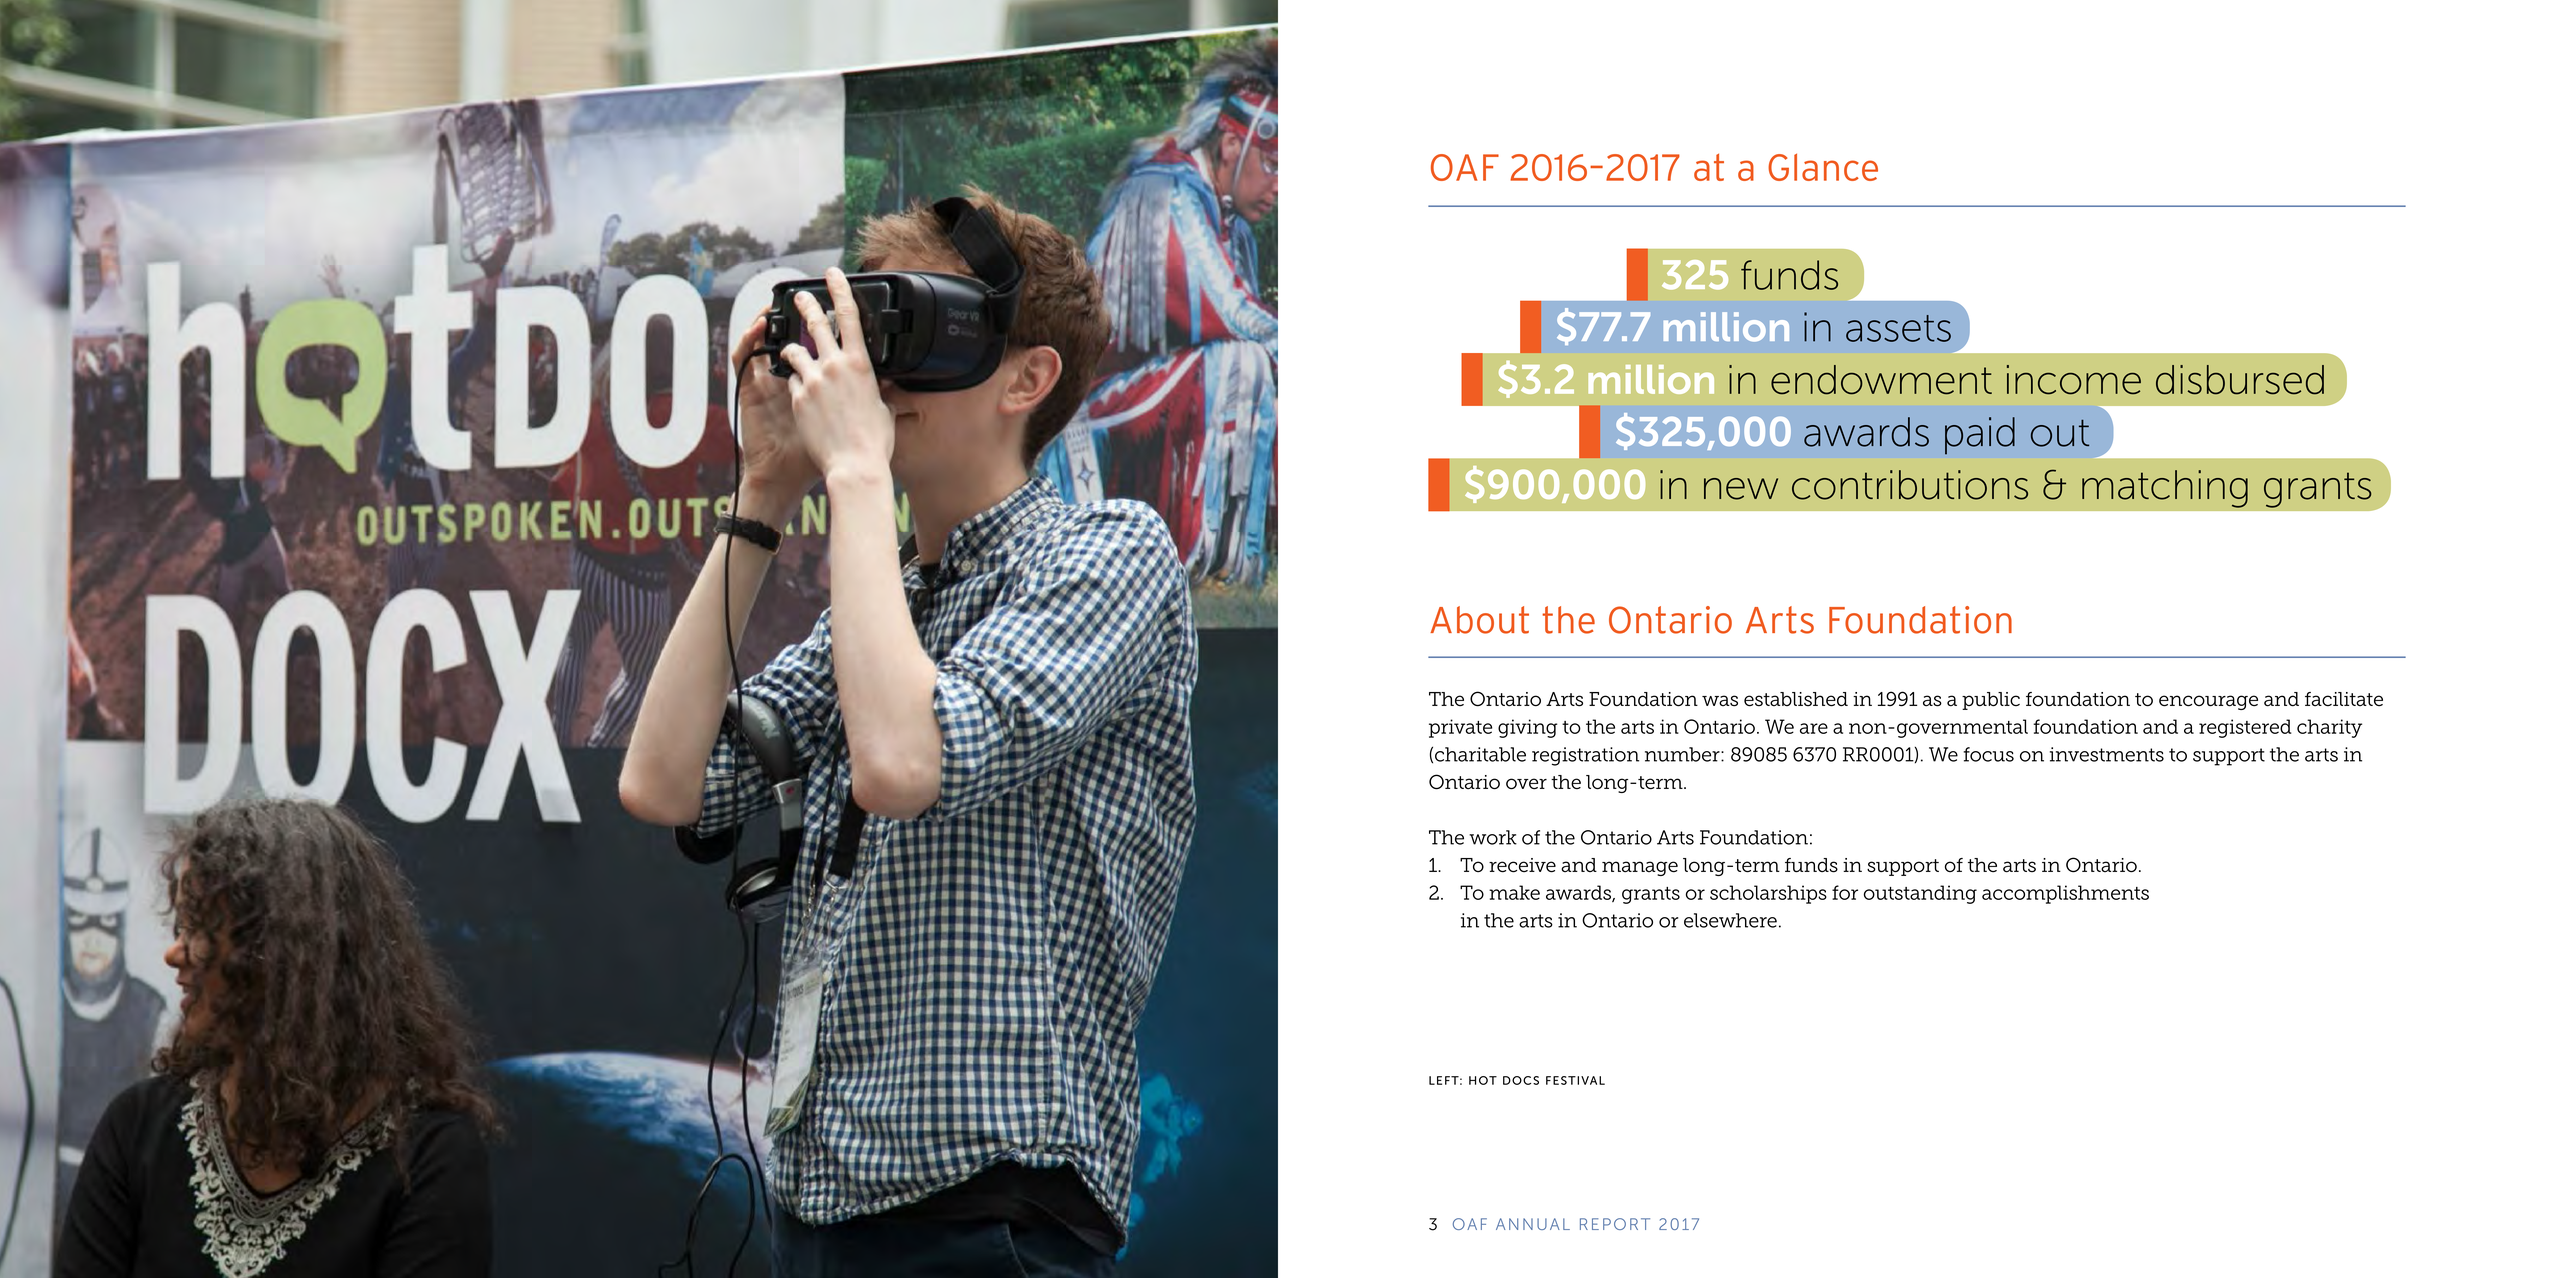 This page has height=1278, width=2556. Describe the element at coordinates (1730, 920) in the page. I see `elsewhere` at that location.
